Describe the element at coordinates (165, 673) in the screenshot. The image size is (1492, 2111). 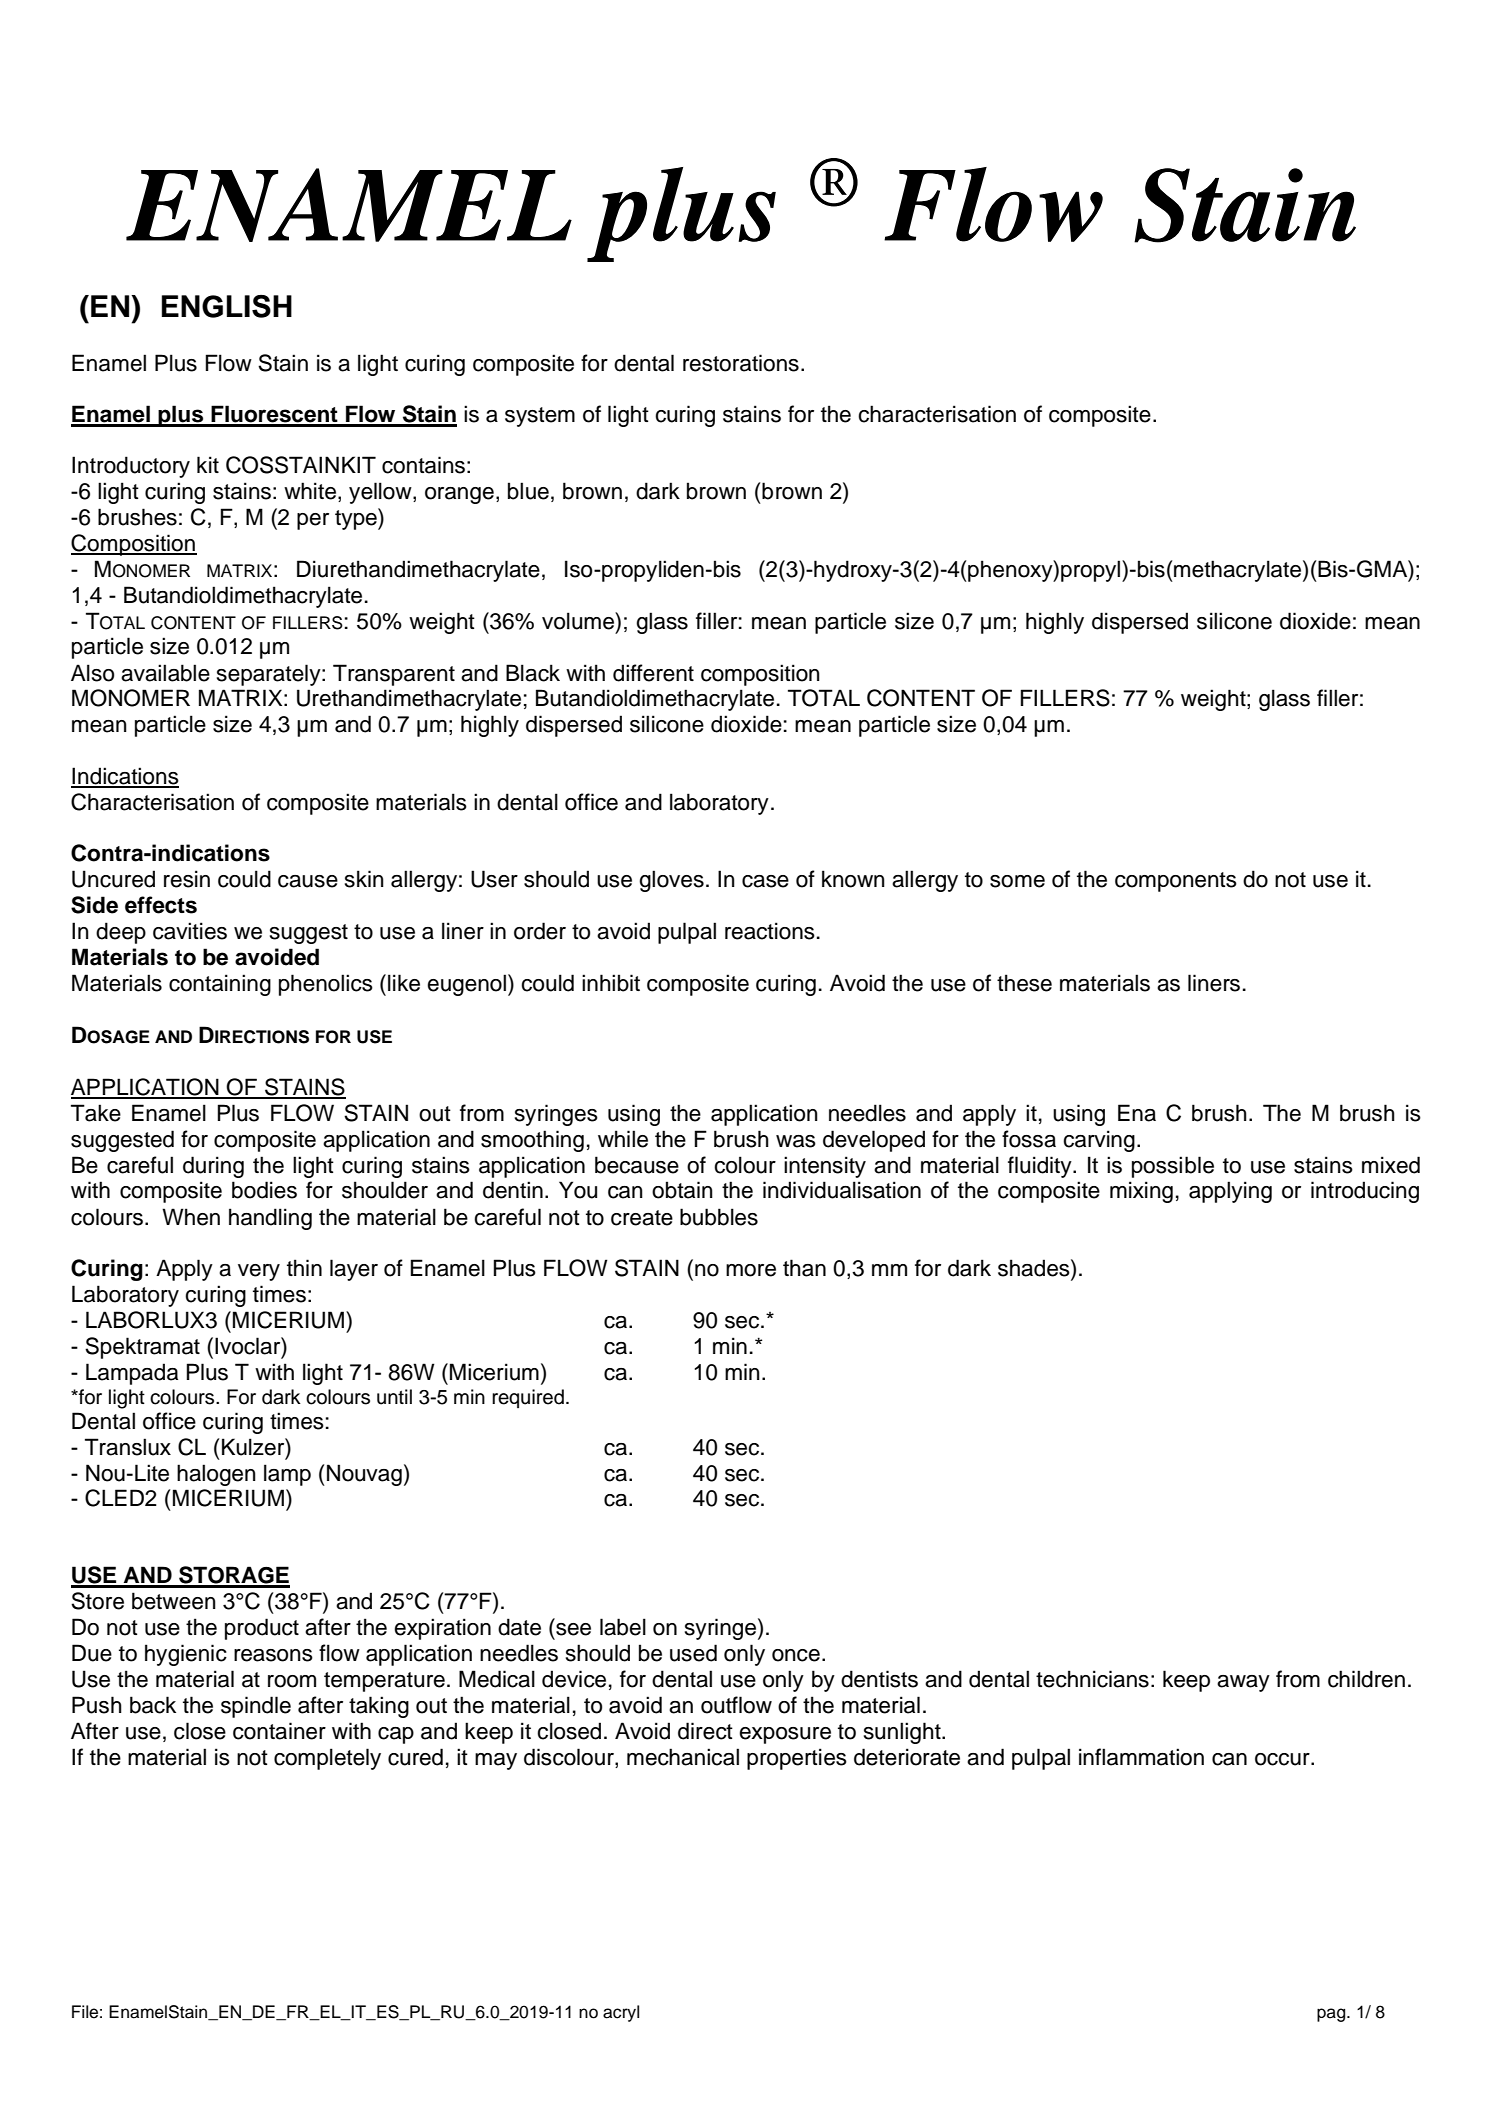
I see `available` at that location.
